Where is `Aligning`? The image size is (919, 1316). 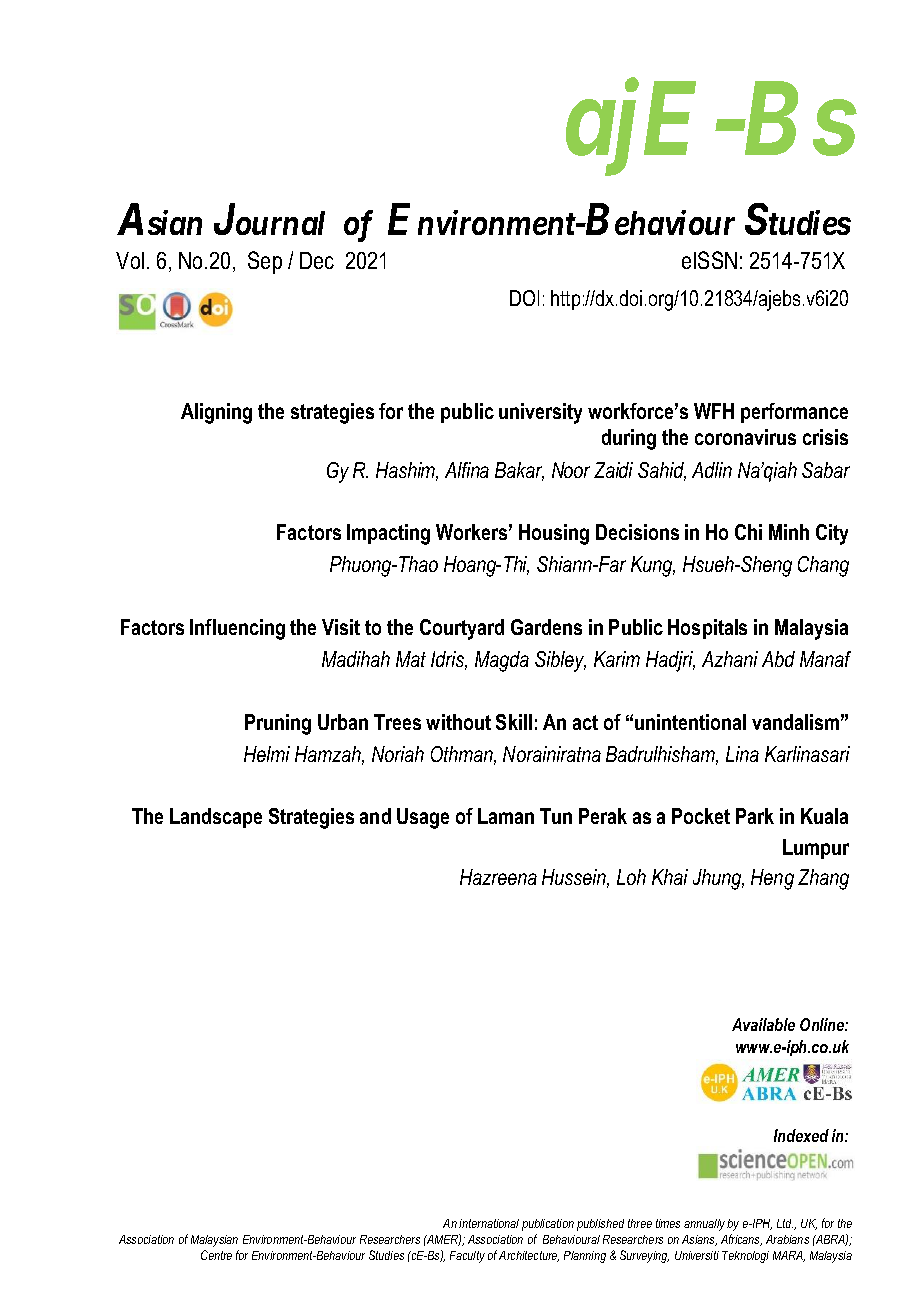 Aligning is located at coordinates (216, 413).
